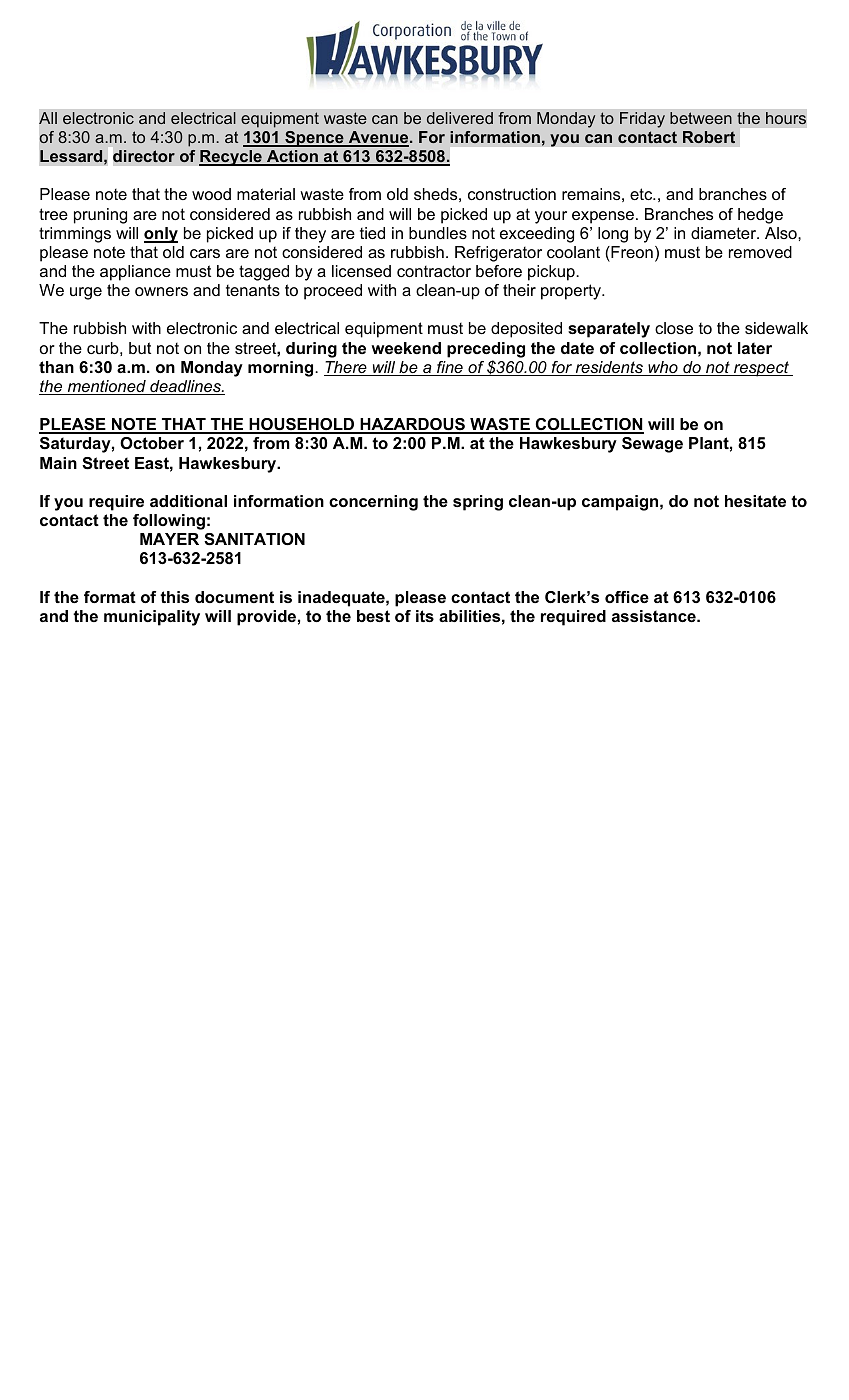 The width and height of the page is (849, 1400). What do you see at coordinates (140, 348) in the page?
I see `but` at bounding box center [140, 348].
